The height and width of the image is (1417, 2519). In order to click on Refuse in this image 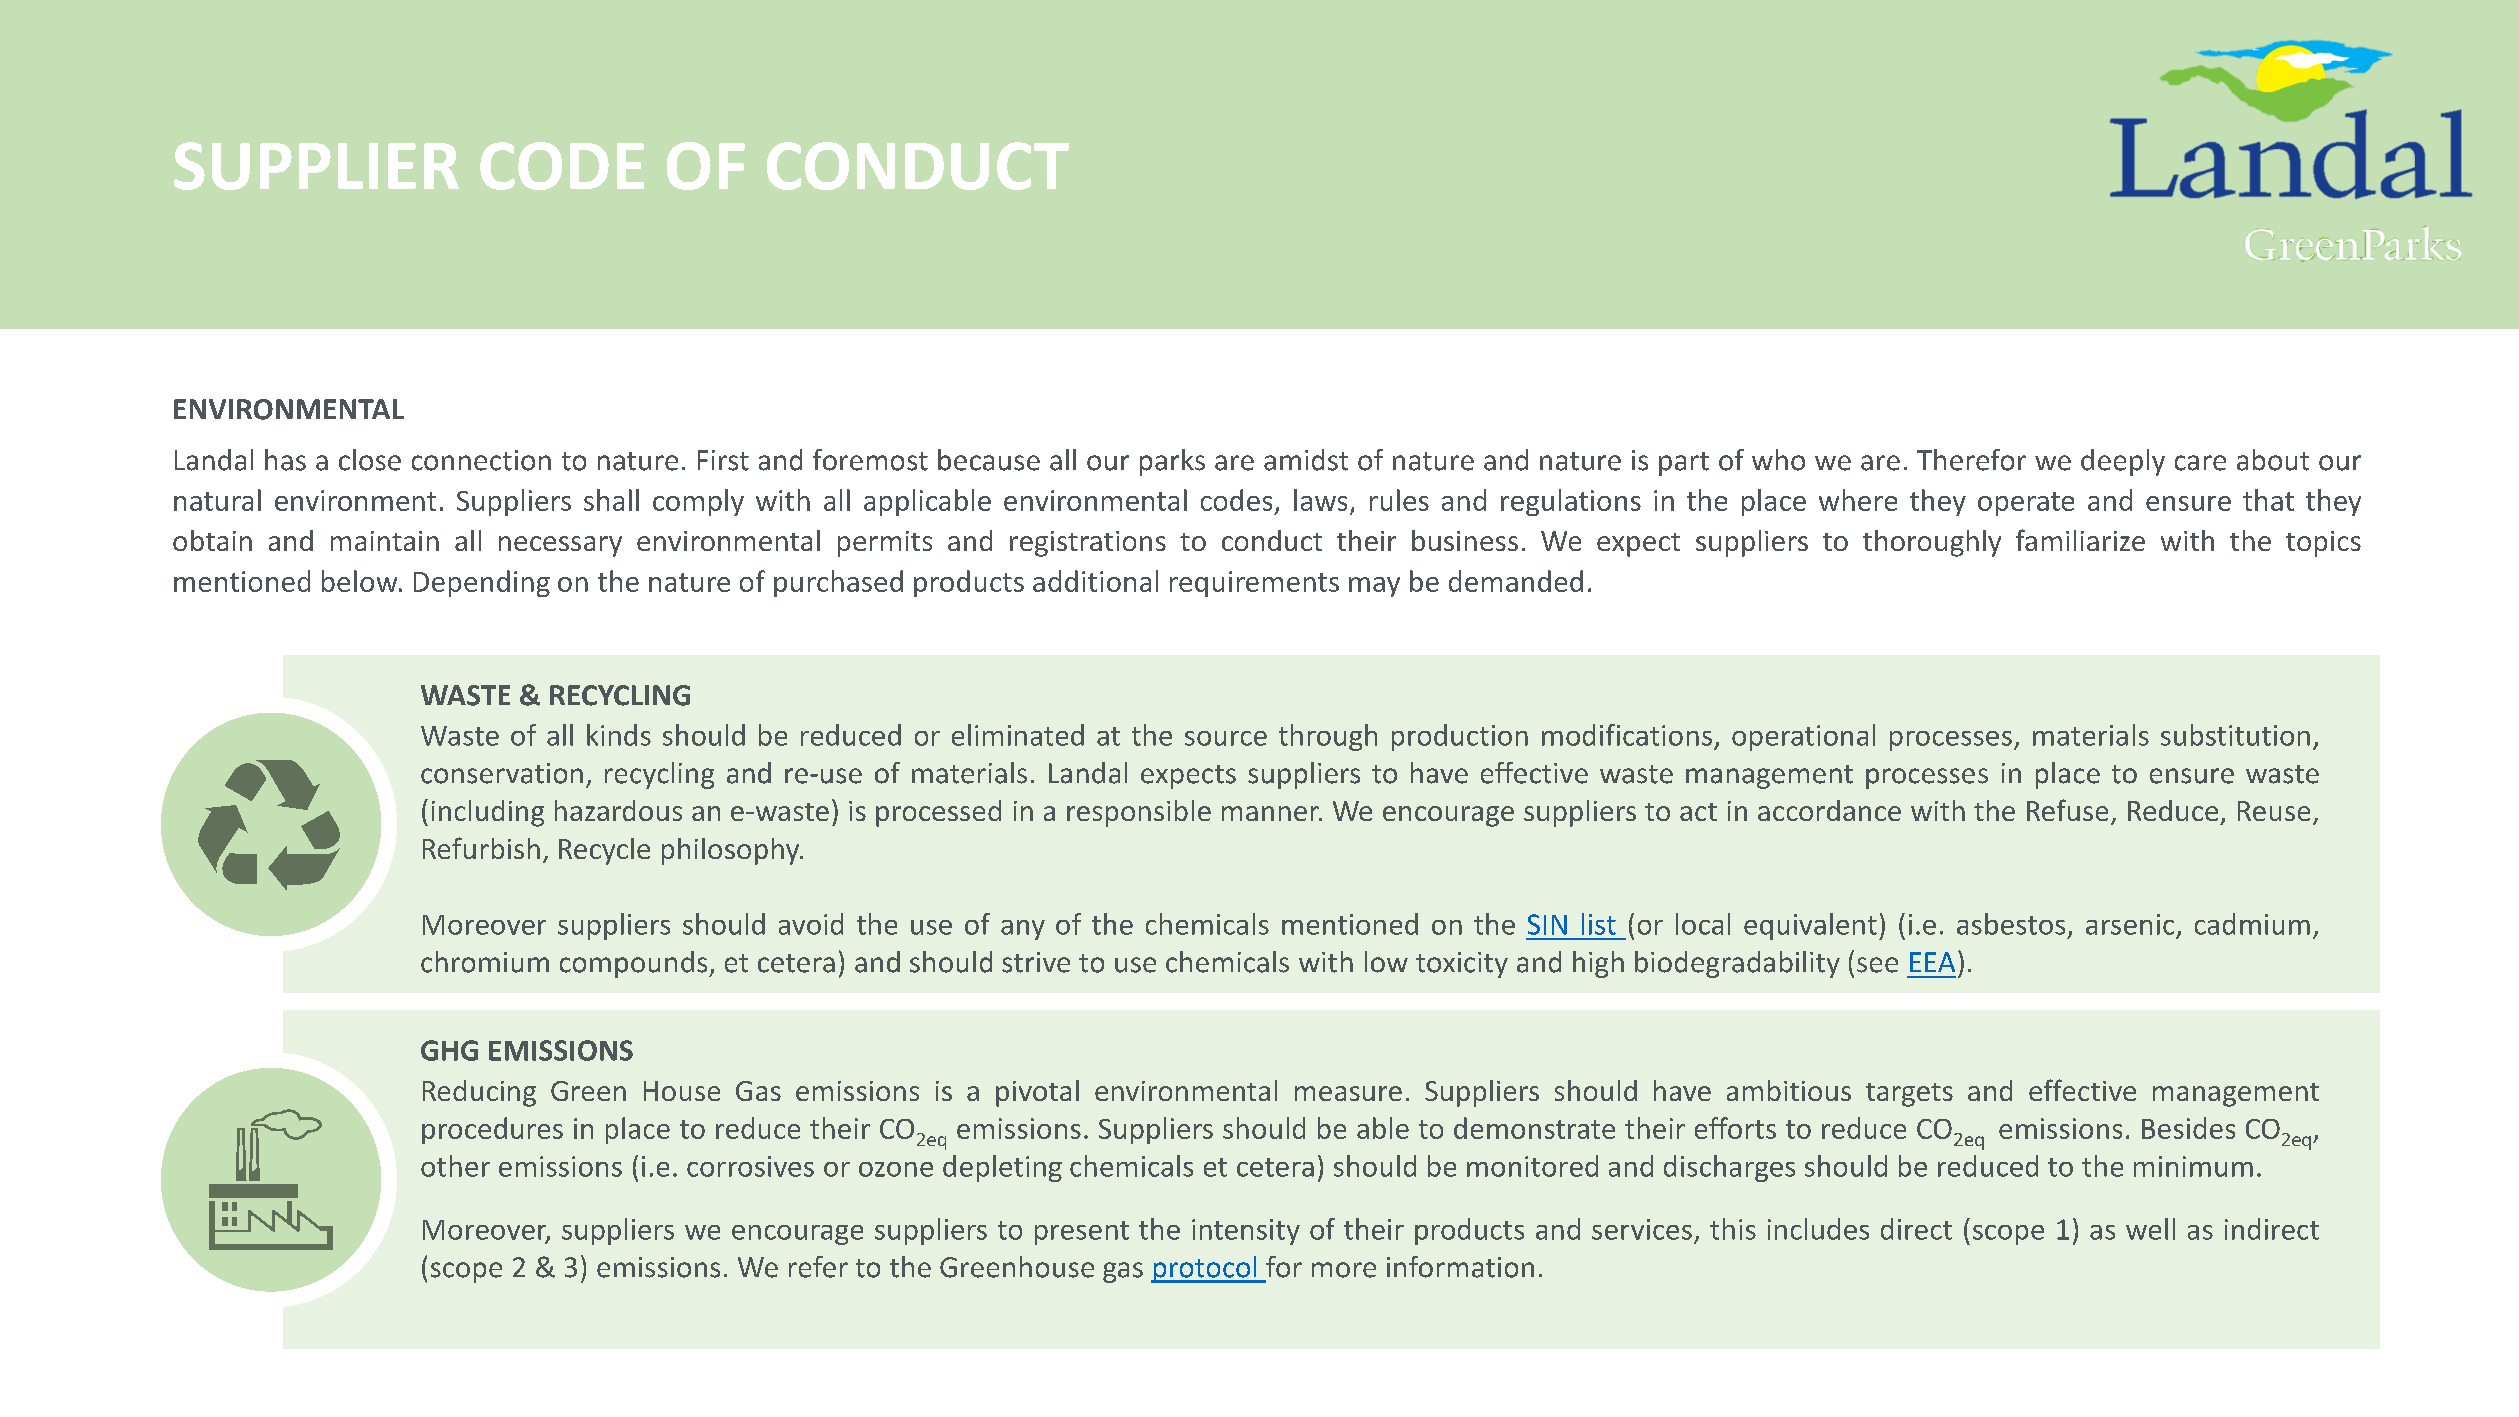, I will do `click(2067, 810)`.
